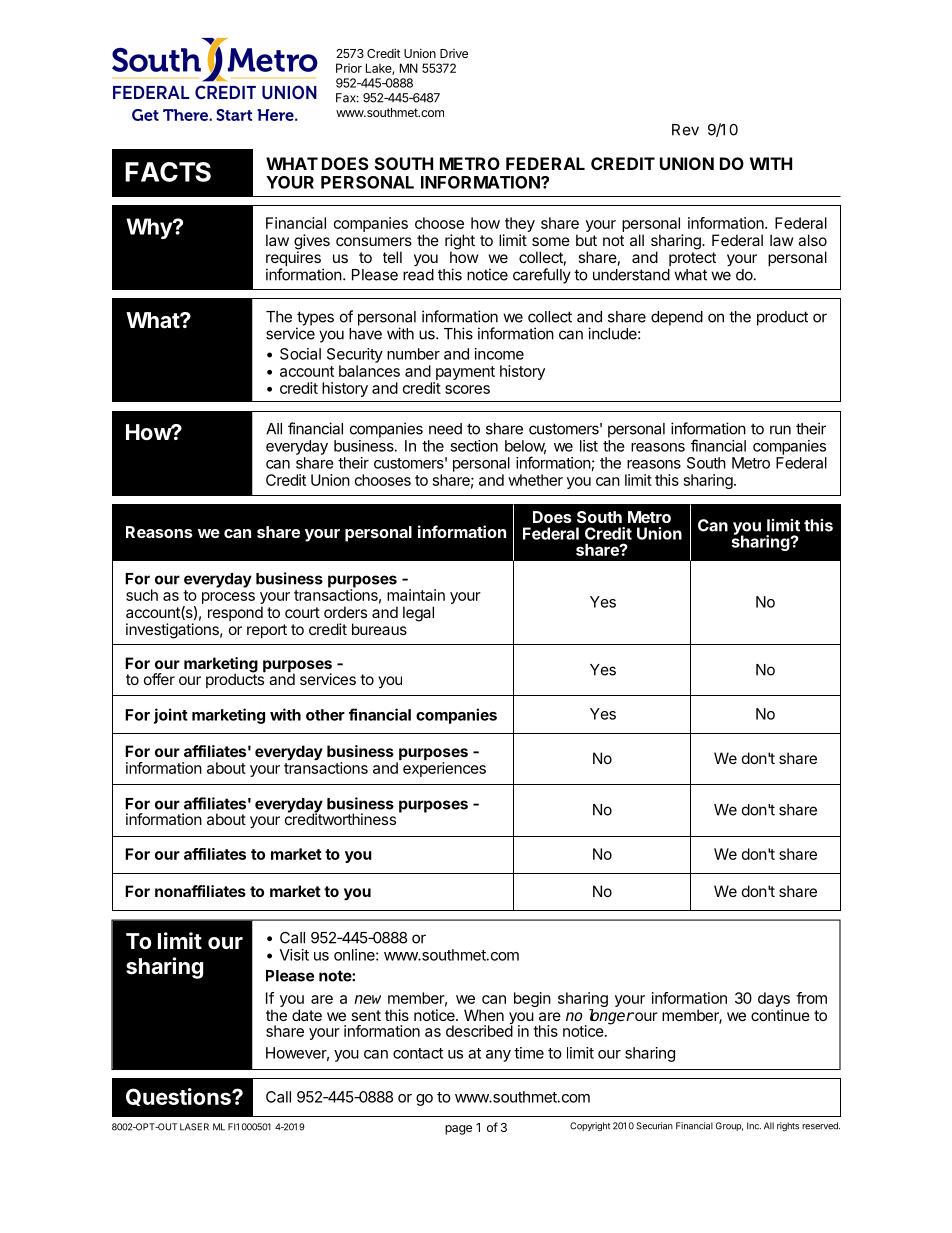  What do you see at coordinates (454, 53) in the screenshot?
I see `Drive` at bounding box center [454, 53].
